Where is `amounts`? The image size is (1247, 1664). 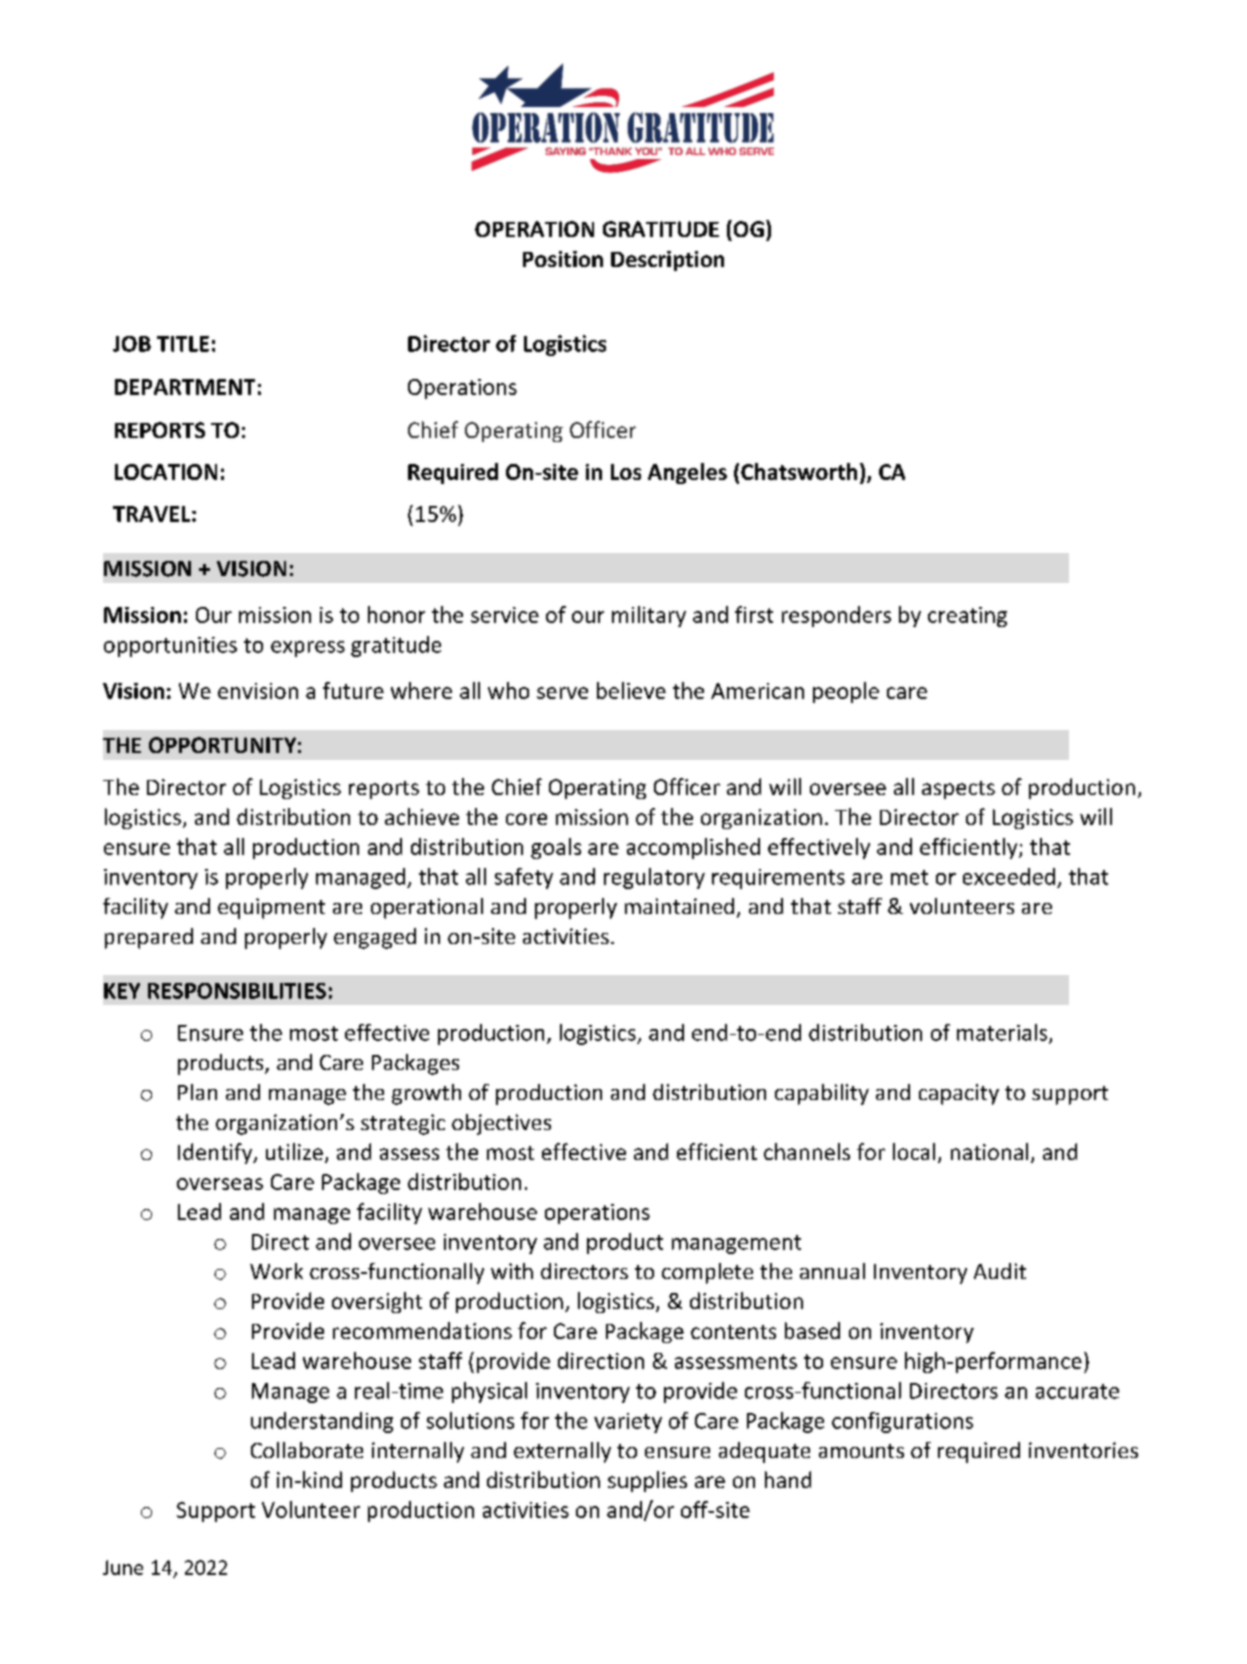
amounts is located at coordinates (861, 1451).
